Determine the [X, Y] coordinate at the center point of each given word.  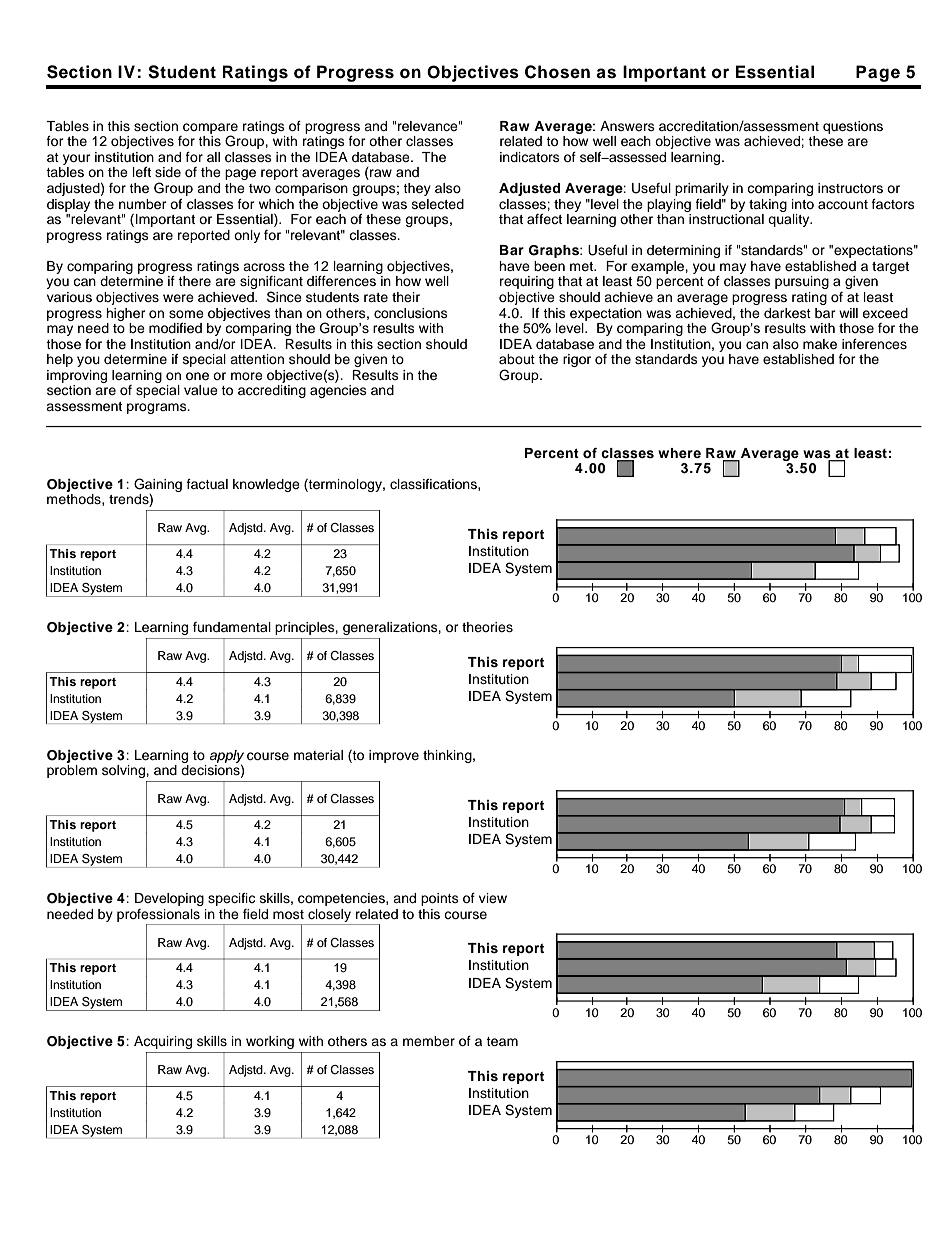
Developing [169, 899]
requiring [527, 282]
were [178, 298]
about [517, 359]
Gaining [158, 485]
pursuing [802, 282]
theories [487, 627]
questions [853, 127]
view [493, 898]
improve [394, 756]
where [679, 453]
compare [210, 129]
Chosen [557, 72]
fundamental [232, 627]
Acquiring [163, 1042]
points [440, 899]
